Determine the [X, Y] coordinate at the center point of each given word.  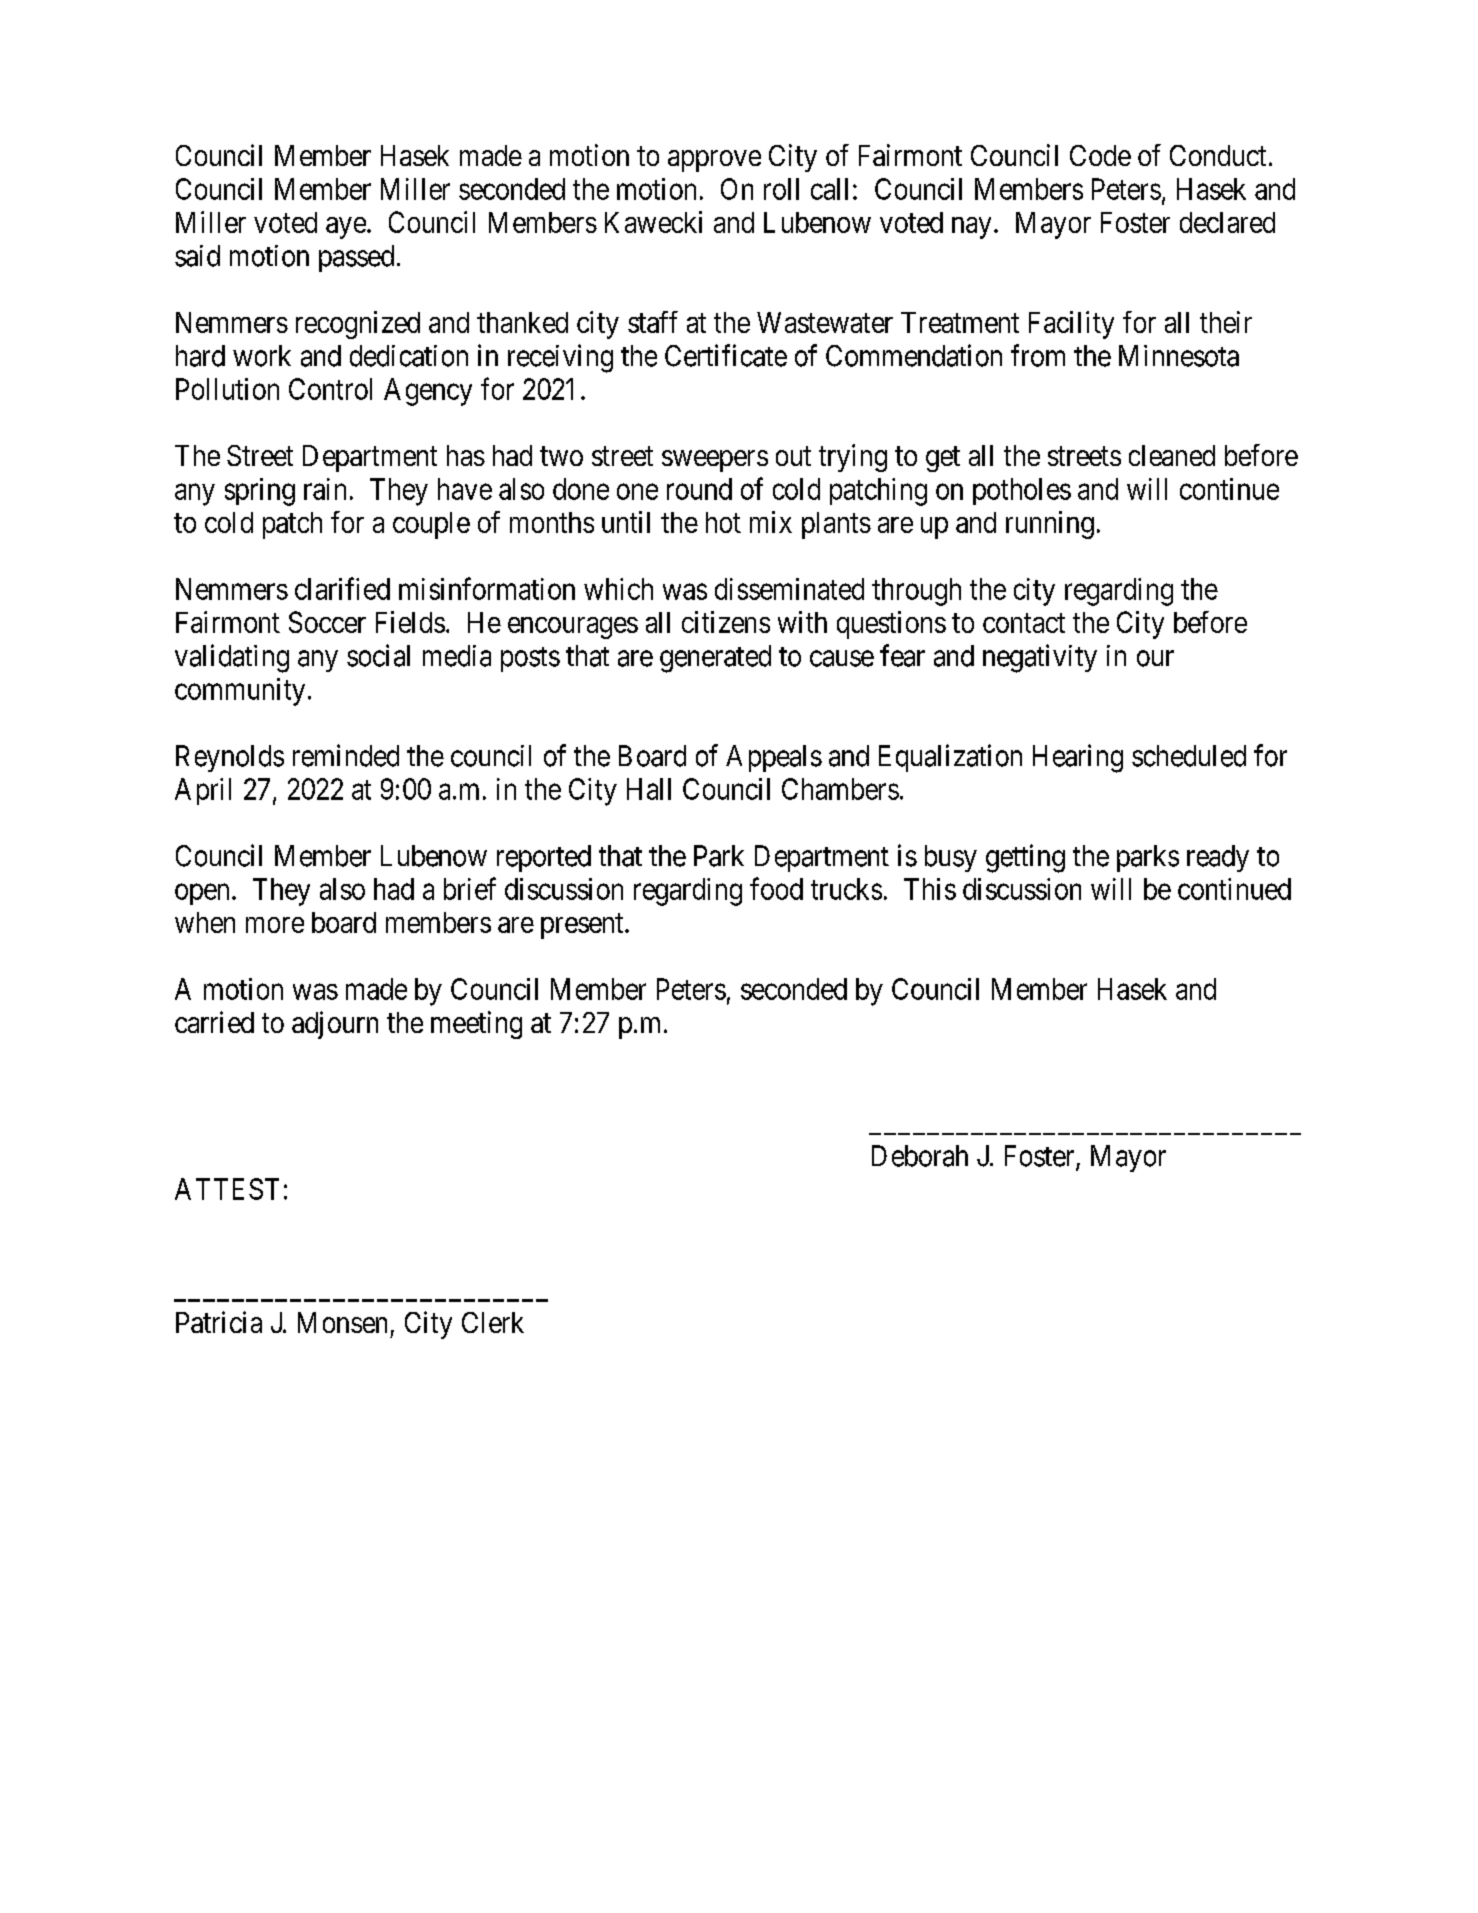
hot [723, 522]
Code [1100, 155]
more [275, 925]
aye [346, 228]
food [776, 888]
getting [1025, 858]
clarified [342, 588]
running [1050, 525]
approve [714, 161]
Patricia [219, 1322]
